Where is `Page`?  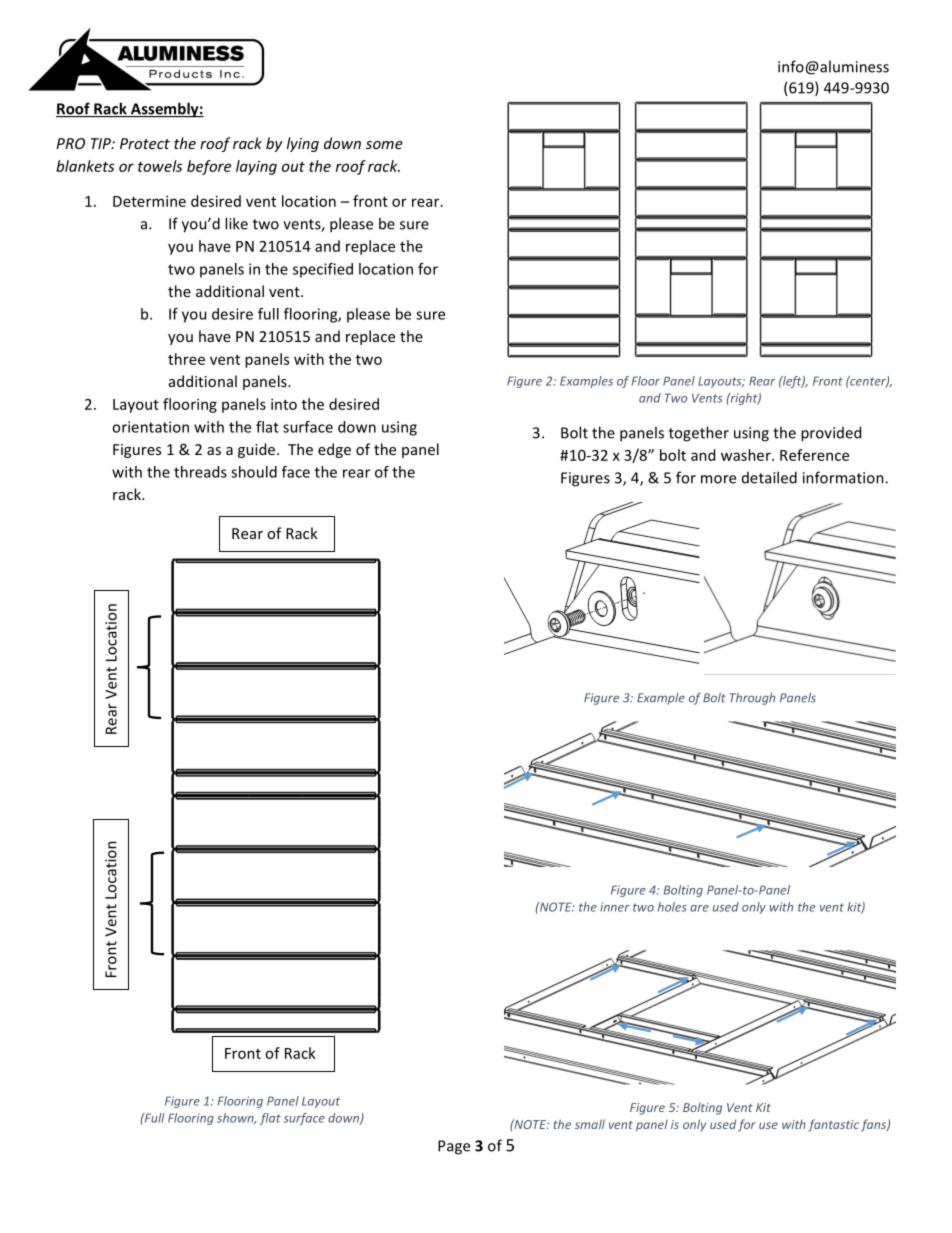 Page is located at coordinates (454, 1147).
